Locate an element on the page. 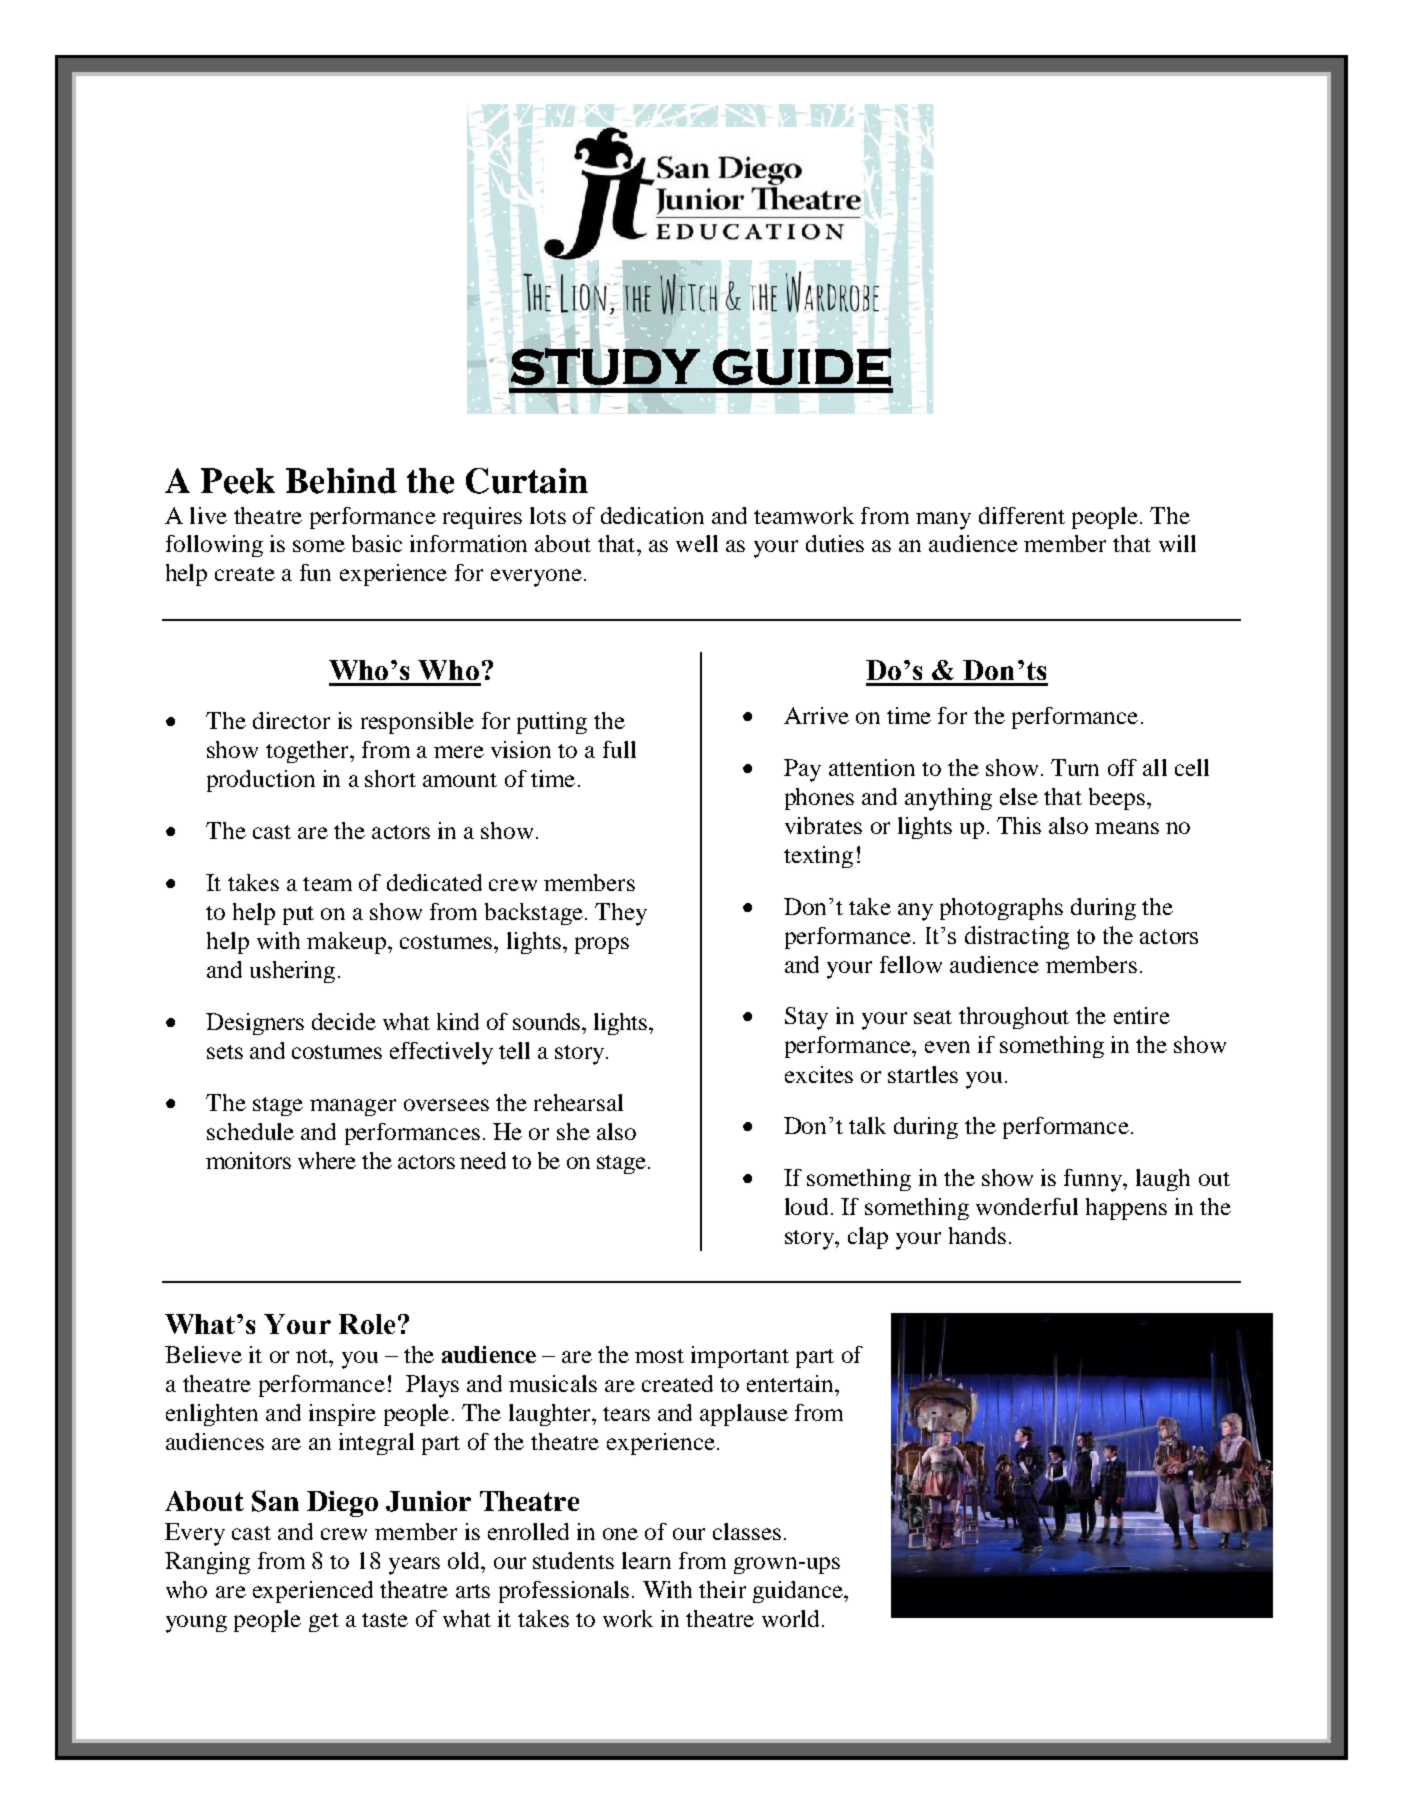 The image size is (1402, 1814). throughout is located at coordinates (1014, 1018).
